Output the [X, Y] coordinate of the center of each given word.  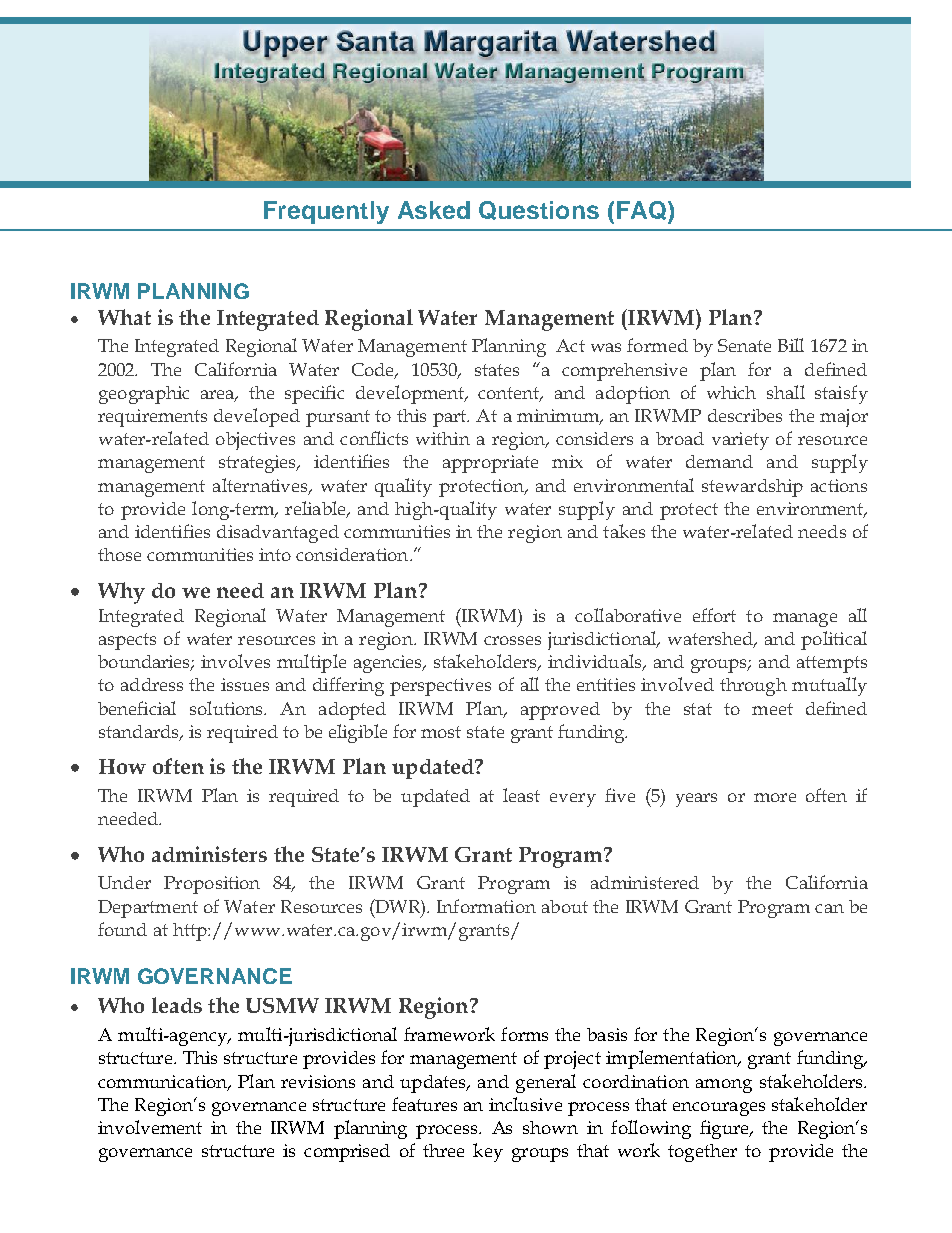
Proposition [212, 885]
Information [486, 906]
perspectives [440, 687]
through [753, 687]
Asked [434, 210]
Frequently [326, 212]
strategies [258, 464]
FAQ [641, 210]
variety [740, 441]
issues [245, 684]
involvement [150, 1127]
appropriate [490, 464]
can [829, 908]
